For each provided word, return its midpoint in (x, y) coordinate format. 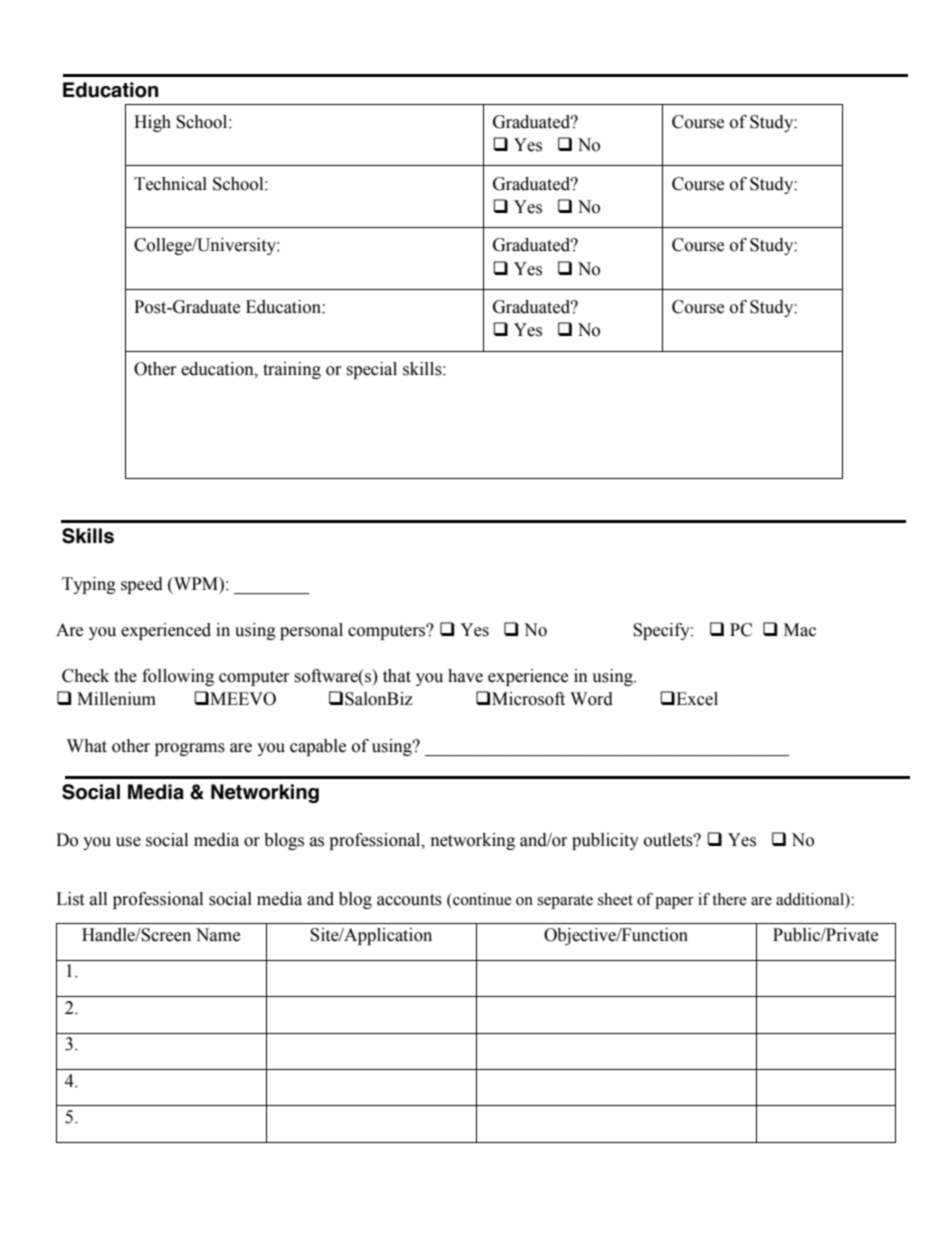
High (152, 123)
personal (311, 631)
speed (142, 585)
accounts (409, 900)
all (98, 899)
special (371, 370)
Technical (170, 184)
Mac (800, 630)
